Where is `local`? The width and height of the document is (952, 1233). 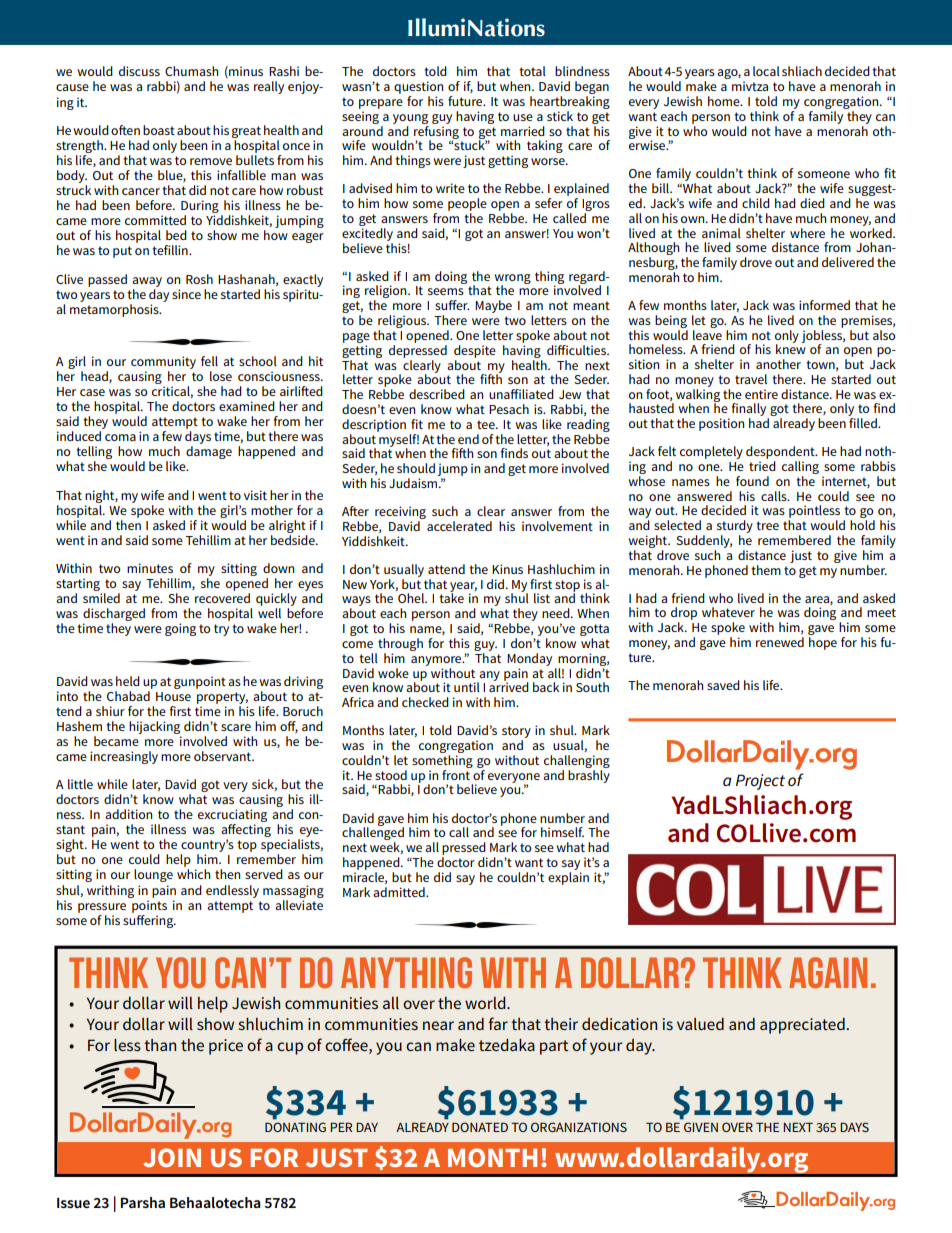 local is located at coordinates (766, 71).
